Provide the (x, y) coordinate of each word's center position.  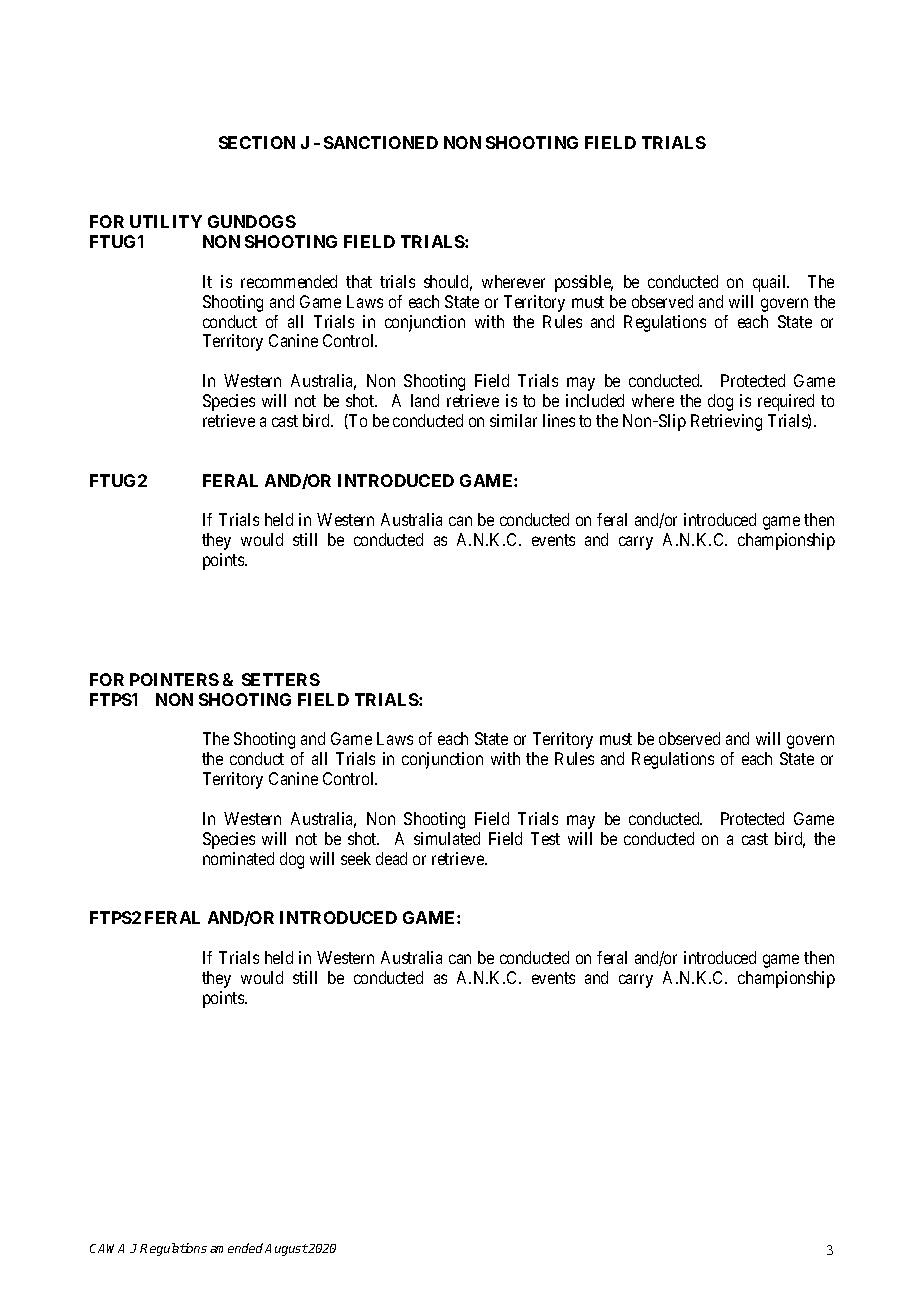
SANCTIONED (381, 142)
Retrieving (726, 422)
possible (584, 283)
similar (513, 420)
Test (545, 838)
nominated (238, 858)
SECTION (257, 142)
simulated (447, 838)
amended (236, 1248)
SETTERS (281, 679)
